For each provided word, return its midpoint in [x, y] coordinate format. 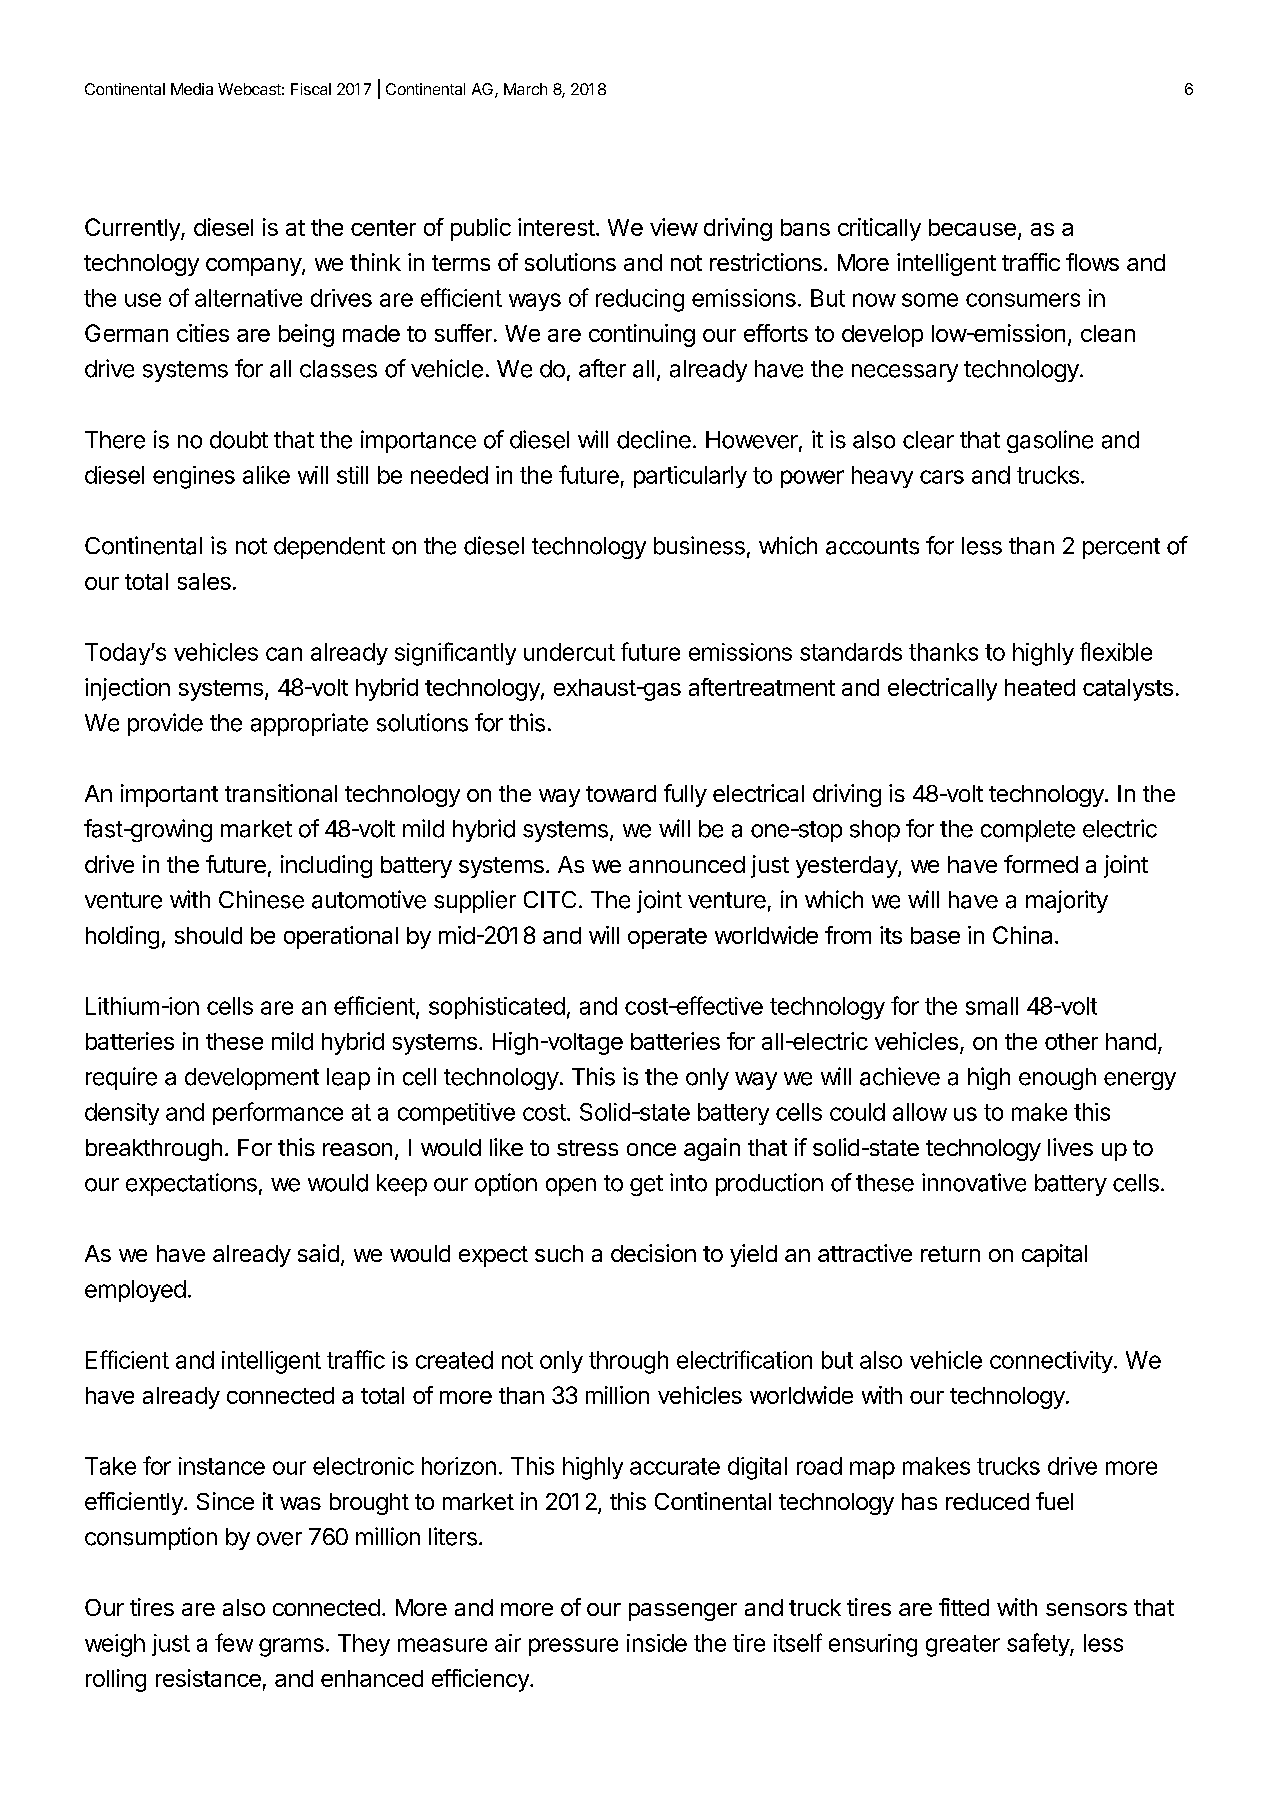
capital [1054, 1255]
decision [653, 1253]
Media [192, 89]
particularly [690, 477]
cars [942, 477]
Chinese [261, 899]
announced [687, 864]
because [972, 227]
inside [657, 1643]
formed [1041, 864]
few [234, 1642]
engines [194, 477]
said [318, 1253]
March [525, 89]
